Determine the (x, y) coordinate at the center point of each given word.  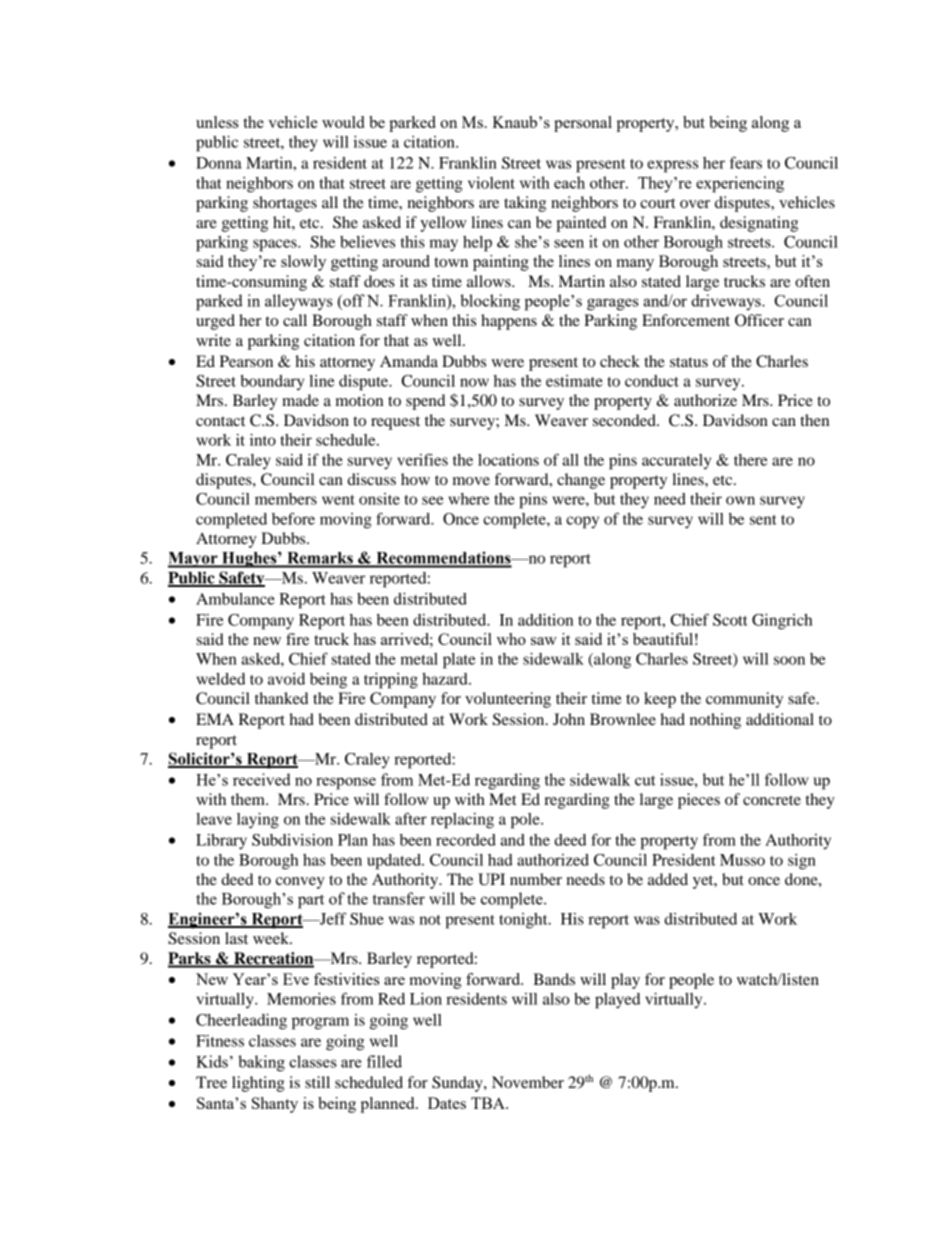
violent (491, 183)
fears (746, 162)
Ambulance (235, 599)
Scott (730, 620)
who (511, 639)
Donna (219, 163)
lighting (258, 1084)
